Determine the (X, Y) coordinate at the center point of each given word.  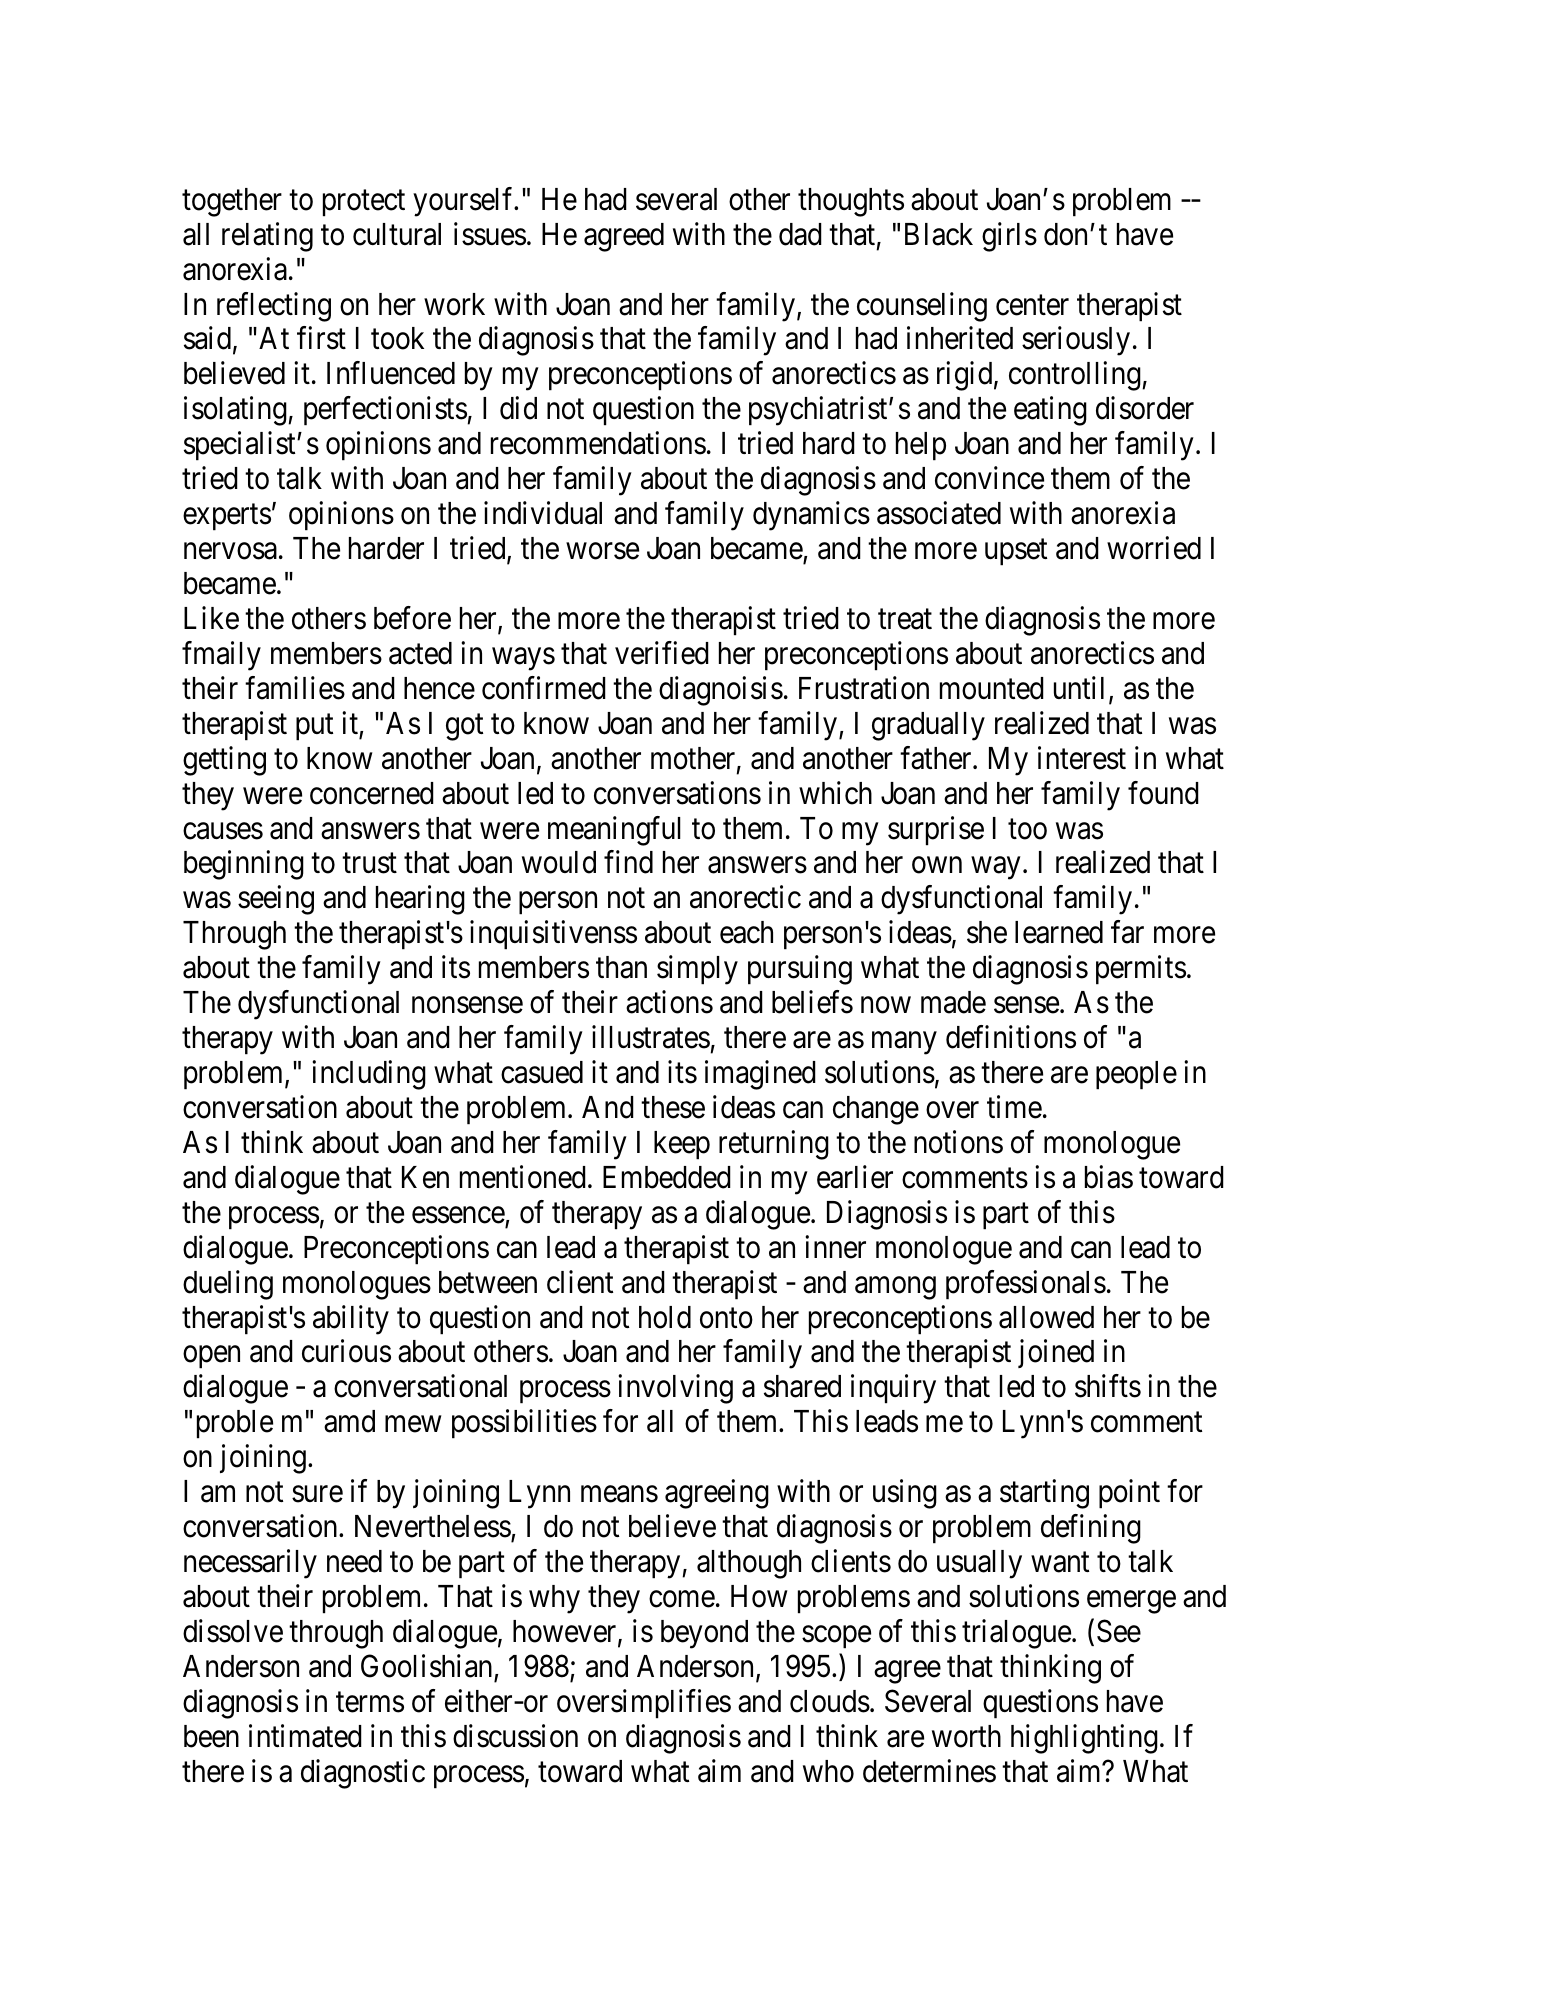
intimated (305, 1736)
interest (1082, 758)
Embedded (667, 1177)
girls (1009, 237)
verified (662, 653)
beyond (704, 1634)
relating (267, 237)
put (314, 727)
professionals (1026, 1285)
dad (800, 234)
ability (351, 1320)
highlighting (1084, 1739)
